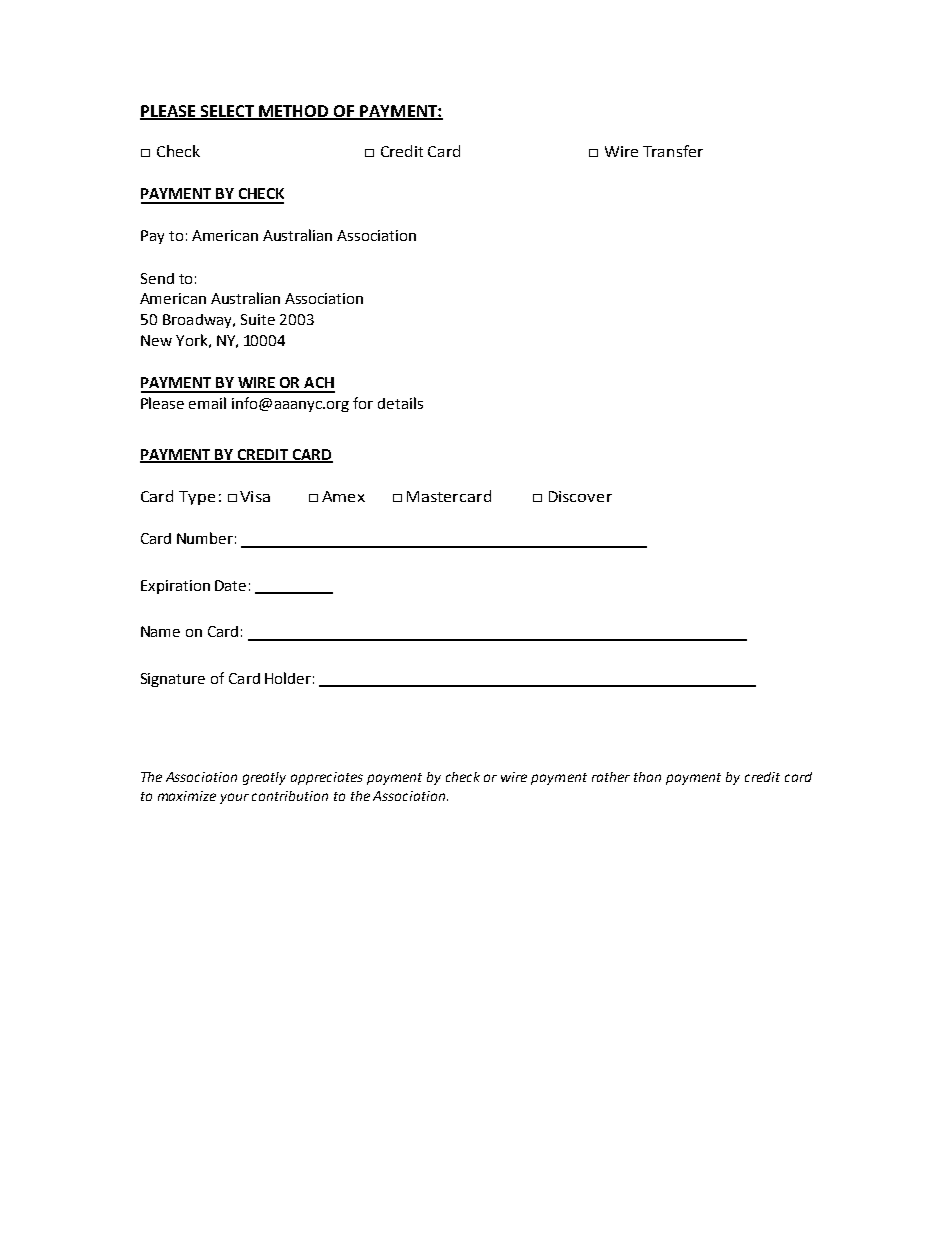  Describe the element at coordinates (327, 778) in the document. I see `appreciates` at that location.
